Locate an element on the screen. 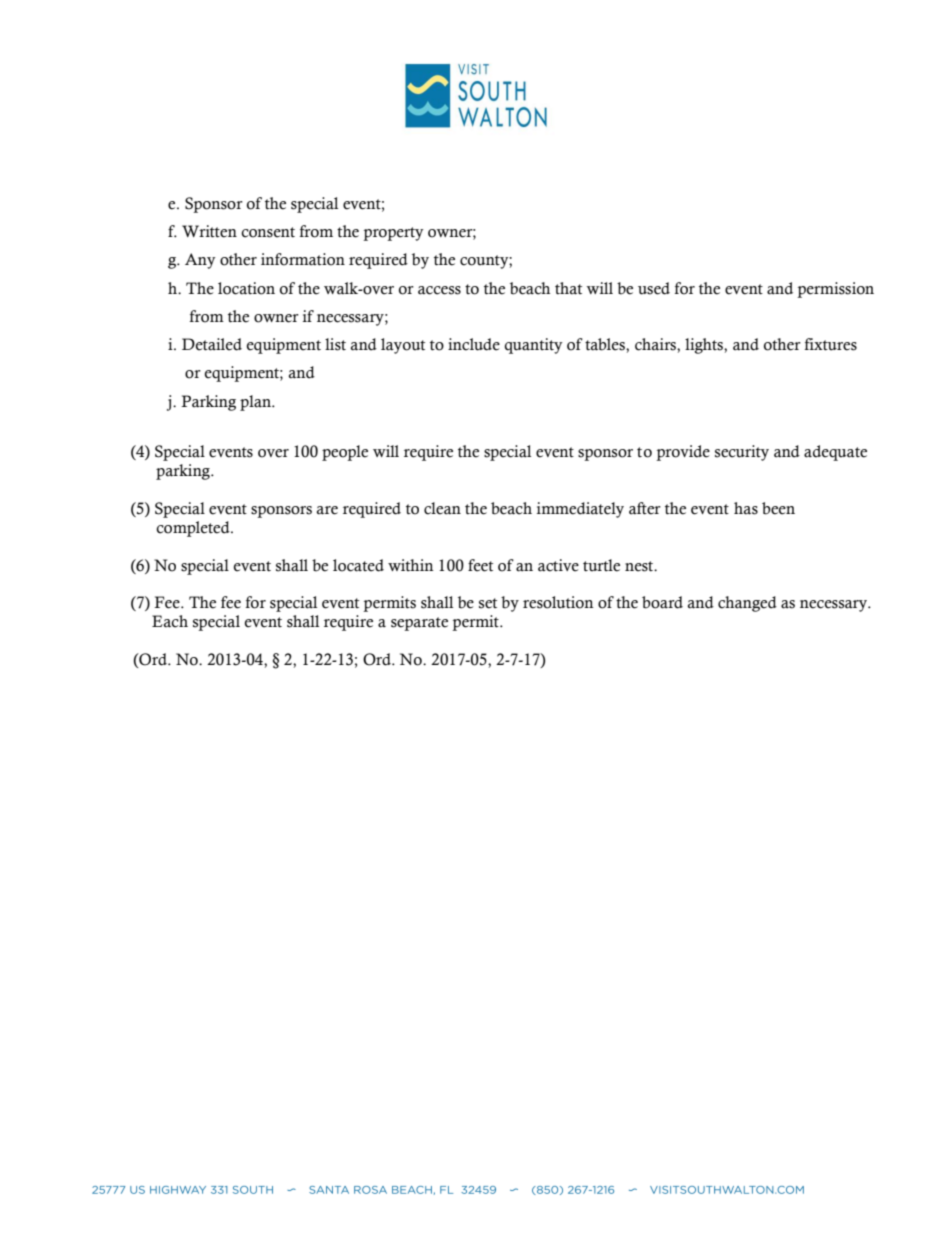 The width and height of the screenshot is (952, 1233). set is located at coordinates (488, 603).
